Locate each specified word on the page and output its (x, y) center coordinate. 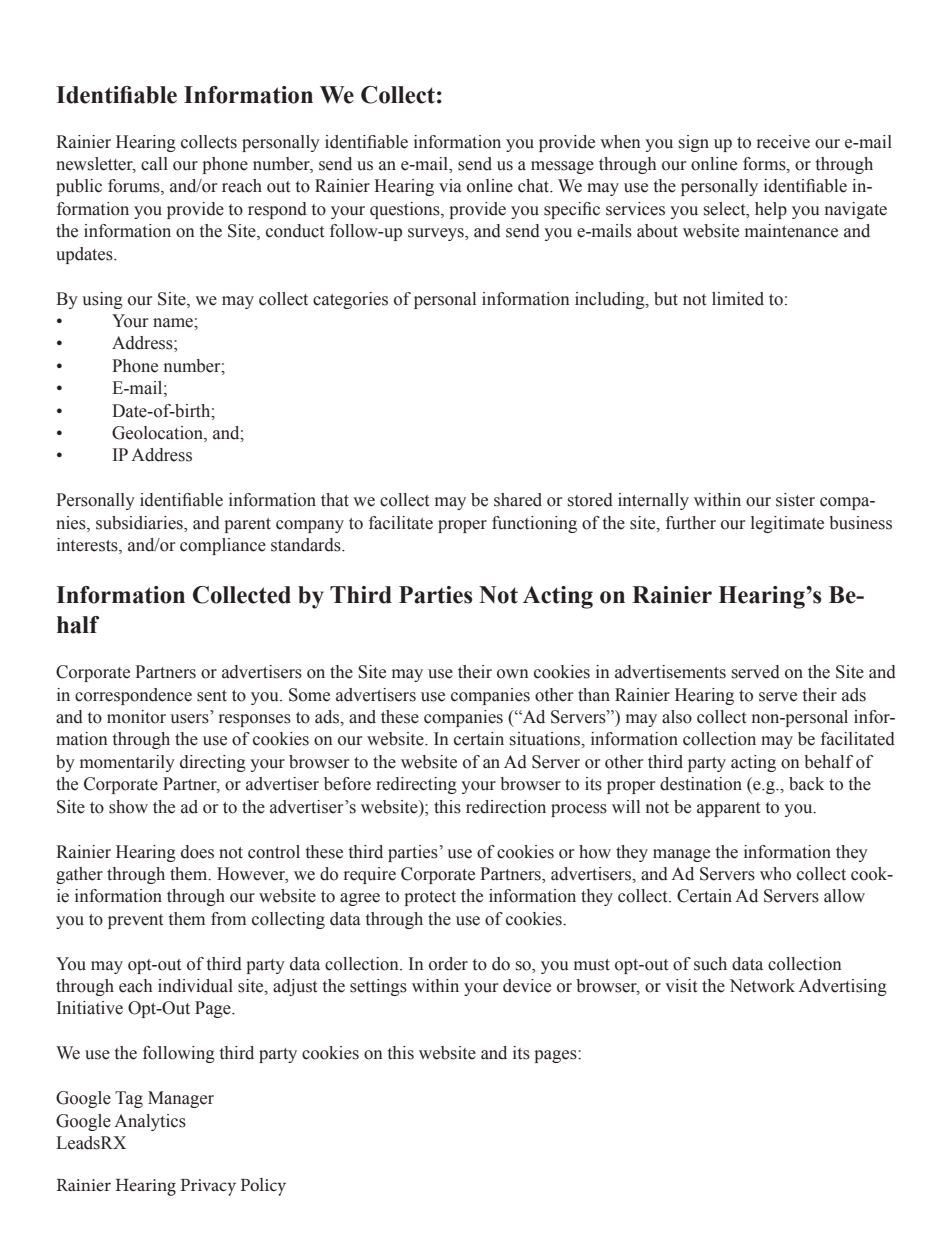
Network (762, 986)
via (450, 186)
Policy (263, 1187)
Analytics (150, 1122)
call (154, 164)
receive (783, 142)
